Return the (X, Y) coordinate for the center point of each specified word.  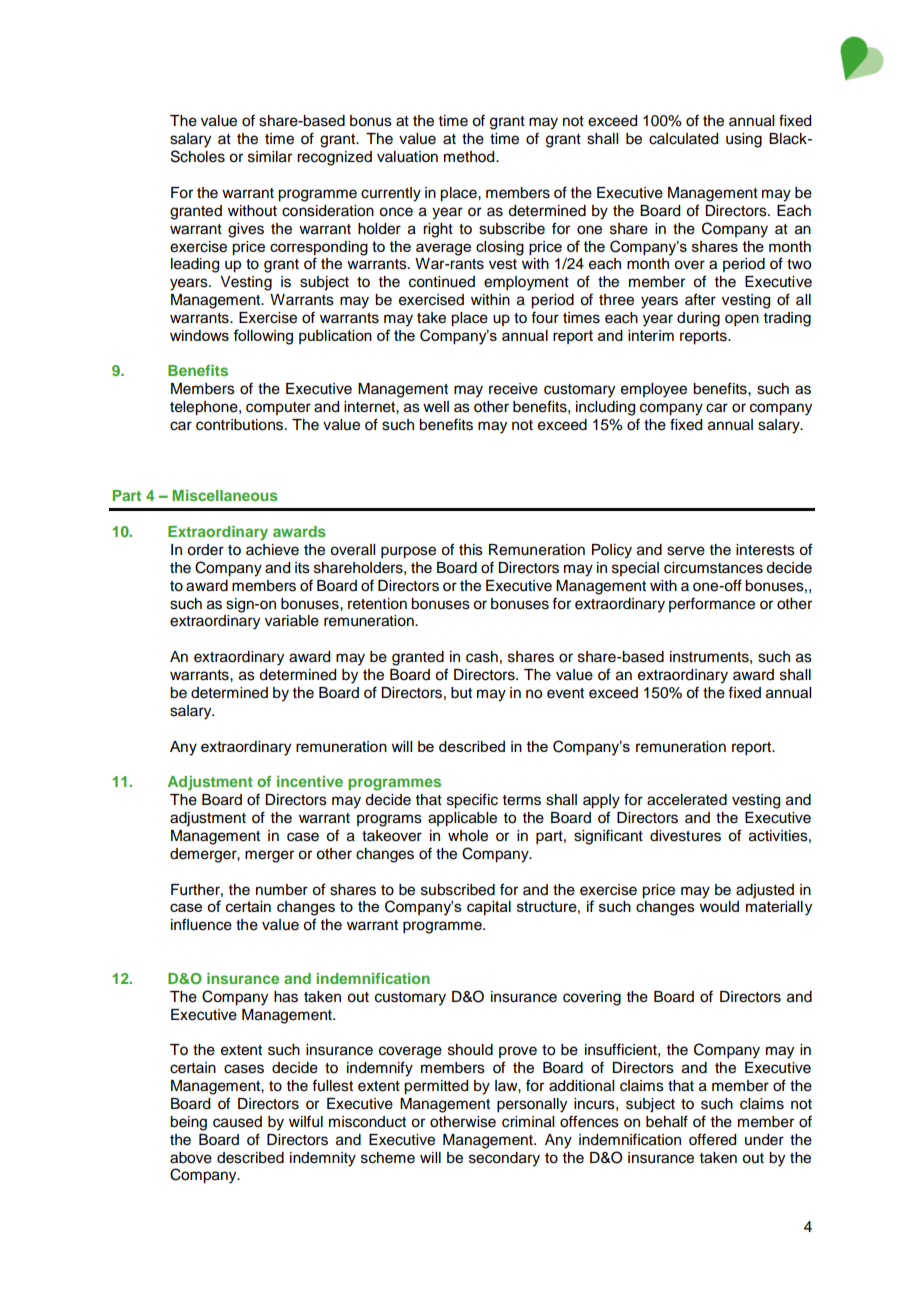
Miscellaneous (225, 495)
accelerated (687, 800)
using (744, 140)
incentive (310, 781)
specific (472, 801)
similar (270, 157)
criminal (528, 1122)
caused (237, 1122)
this (471, 550)
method (470, 157)
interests (765, 550)
